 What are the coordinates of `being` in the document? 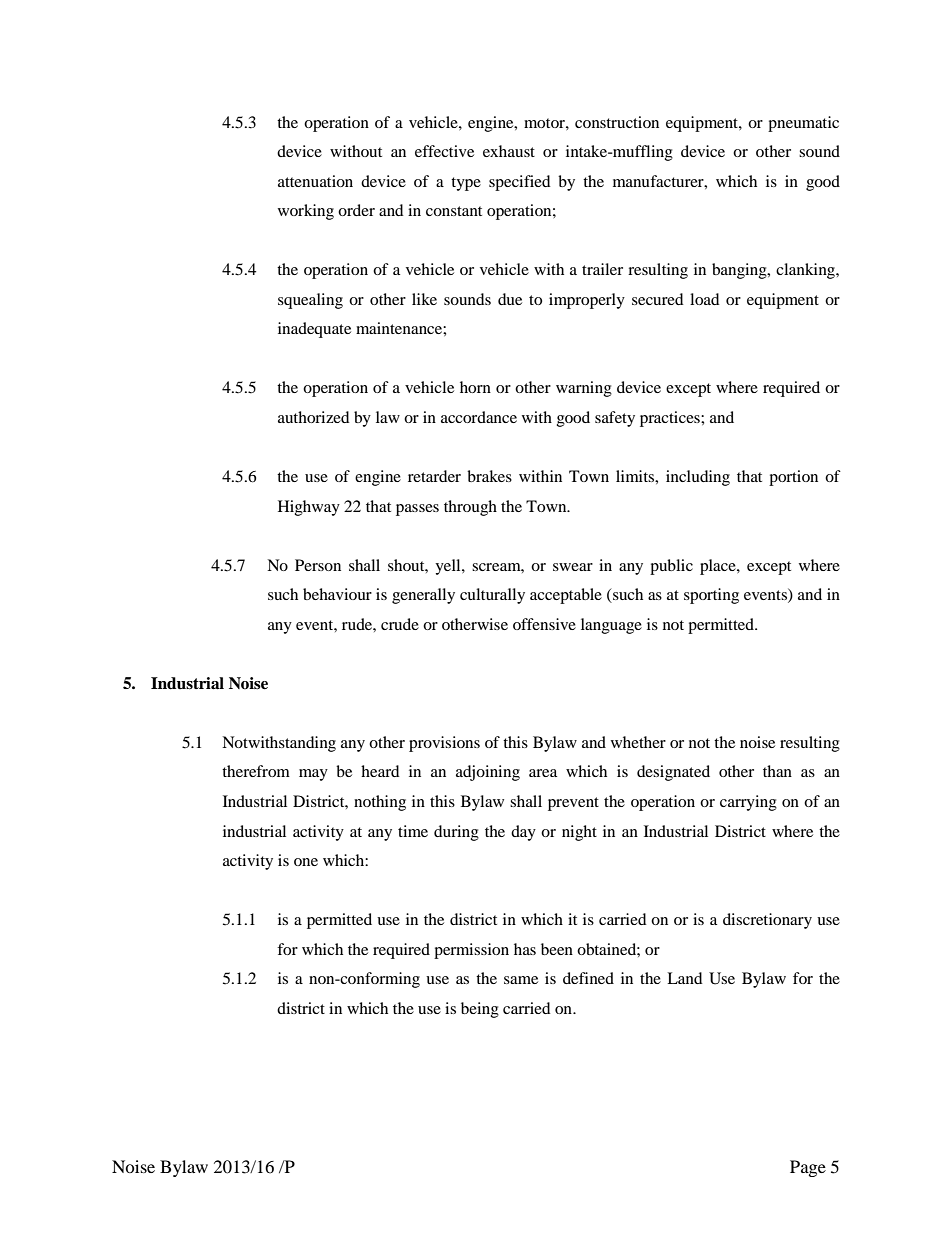 It's located at (480, 1010).
